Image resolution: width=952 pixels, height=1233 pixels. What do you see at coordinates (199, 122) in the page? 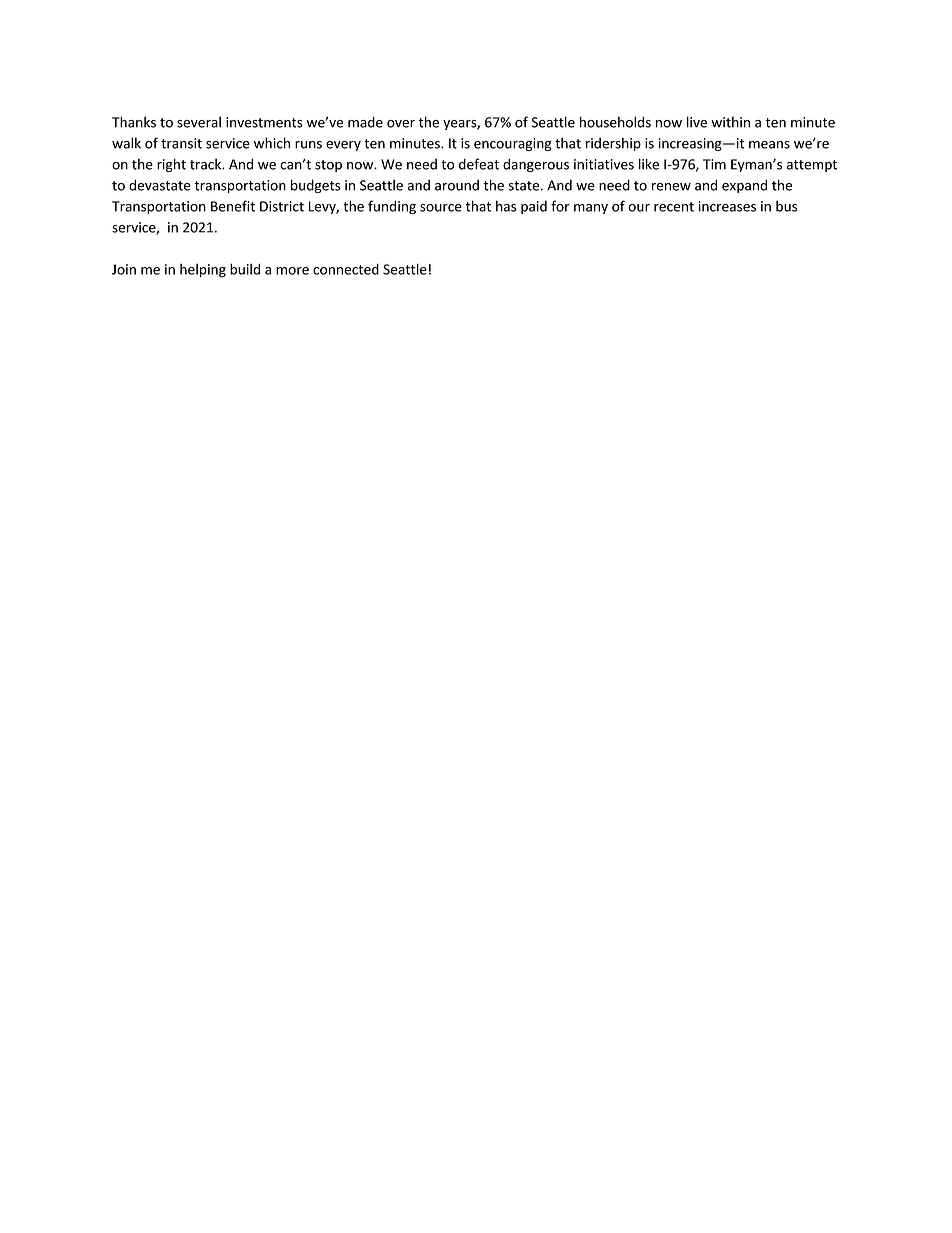
I see `several` at bounding box center [199, 122].
